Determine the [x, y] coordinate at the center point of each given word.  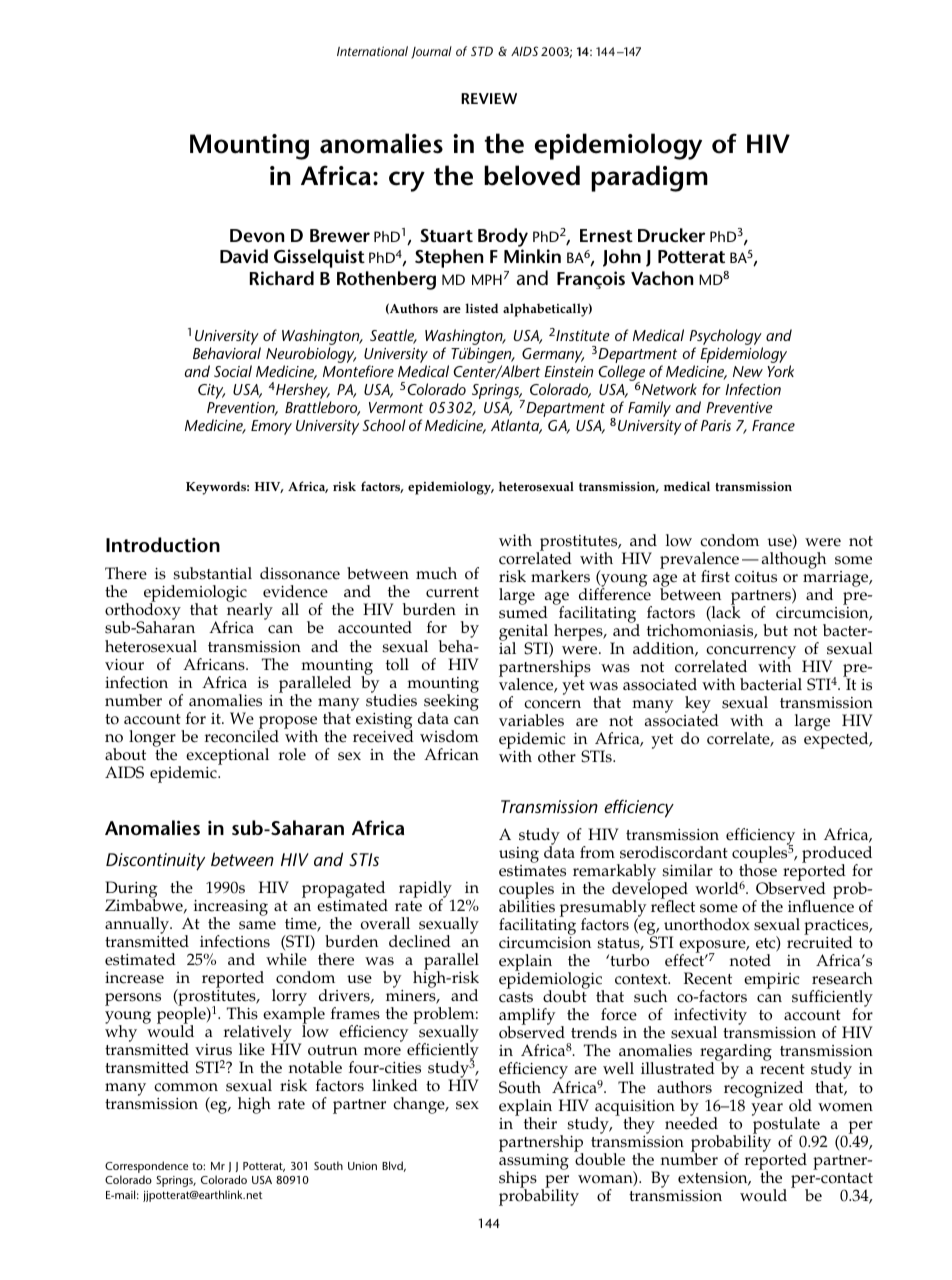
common [186, 1087]
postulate [786, 1125]
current [452, 592]
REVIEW [489, 98]
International [372, 51]
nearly [249, 612]
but [775, 630]
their [540, 1123]
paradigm [649, 178]
